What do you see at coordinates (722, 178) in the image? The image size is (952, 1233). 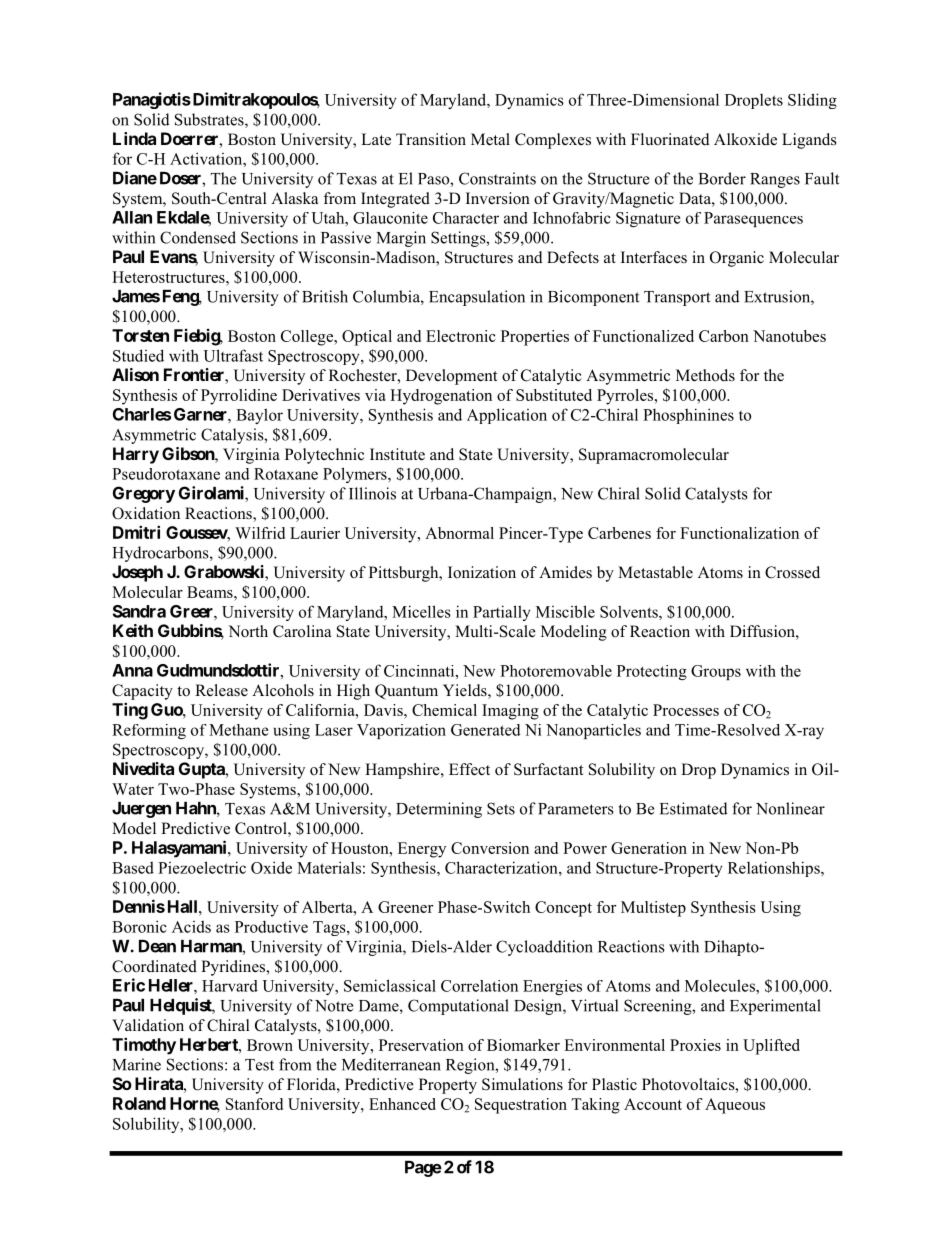 I see `Border` at bounding box center [722, 178].
